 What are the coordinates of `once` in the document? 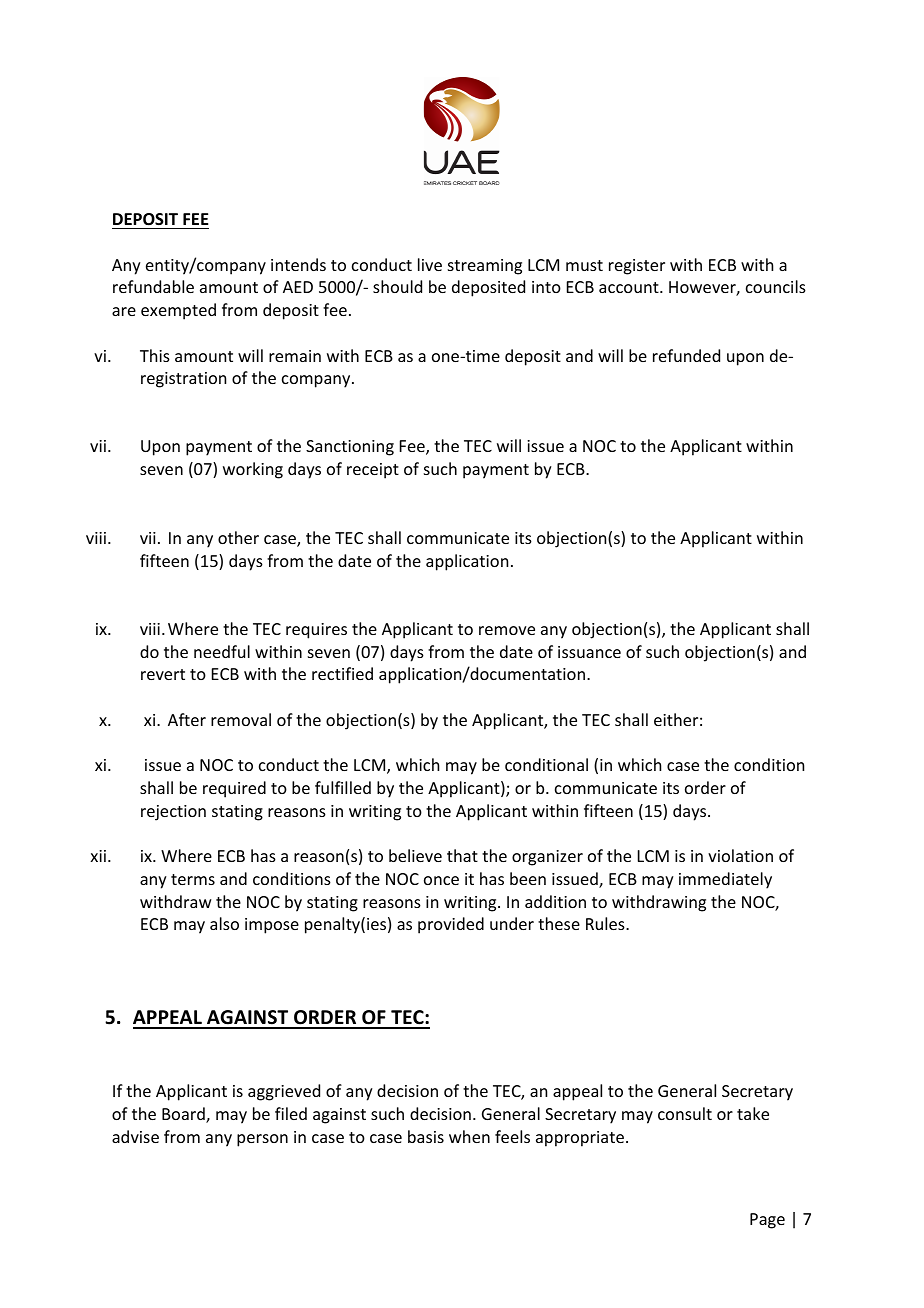 It's located at (441, 880).
